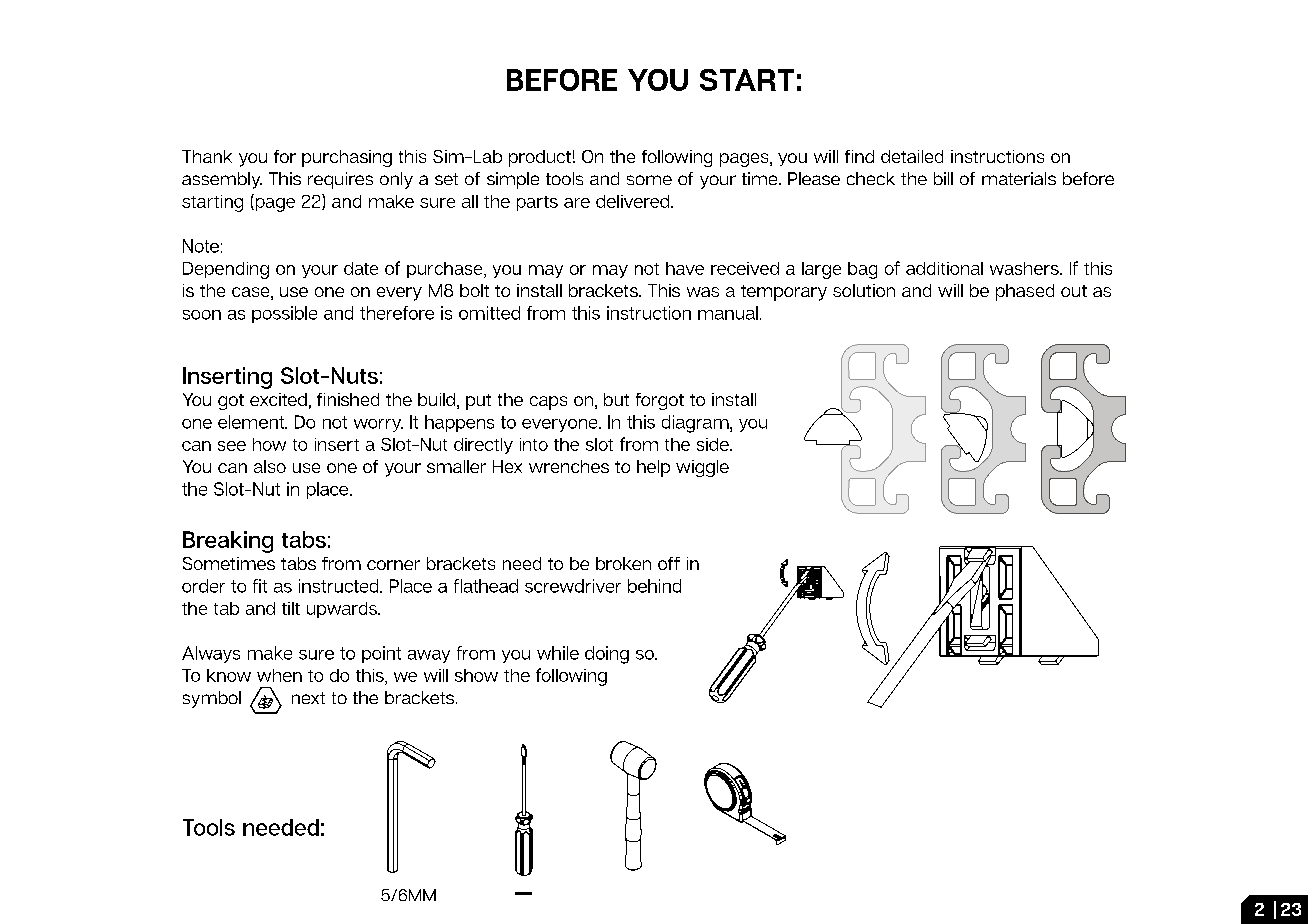  What do you see at coordinates (340, 180) in the screenshot?
I see `requires` at bounding box center [340, 180].
